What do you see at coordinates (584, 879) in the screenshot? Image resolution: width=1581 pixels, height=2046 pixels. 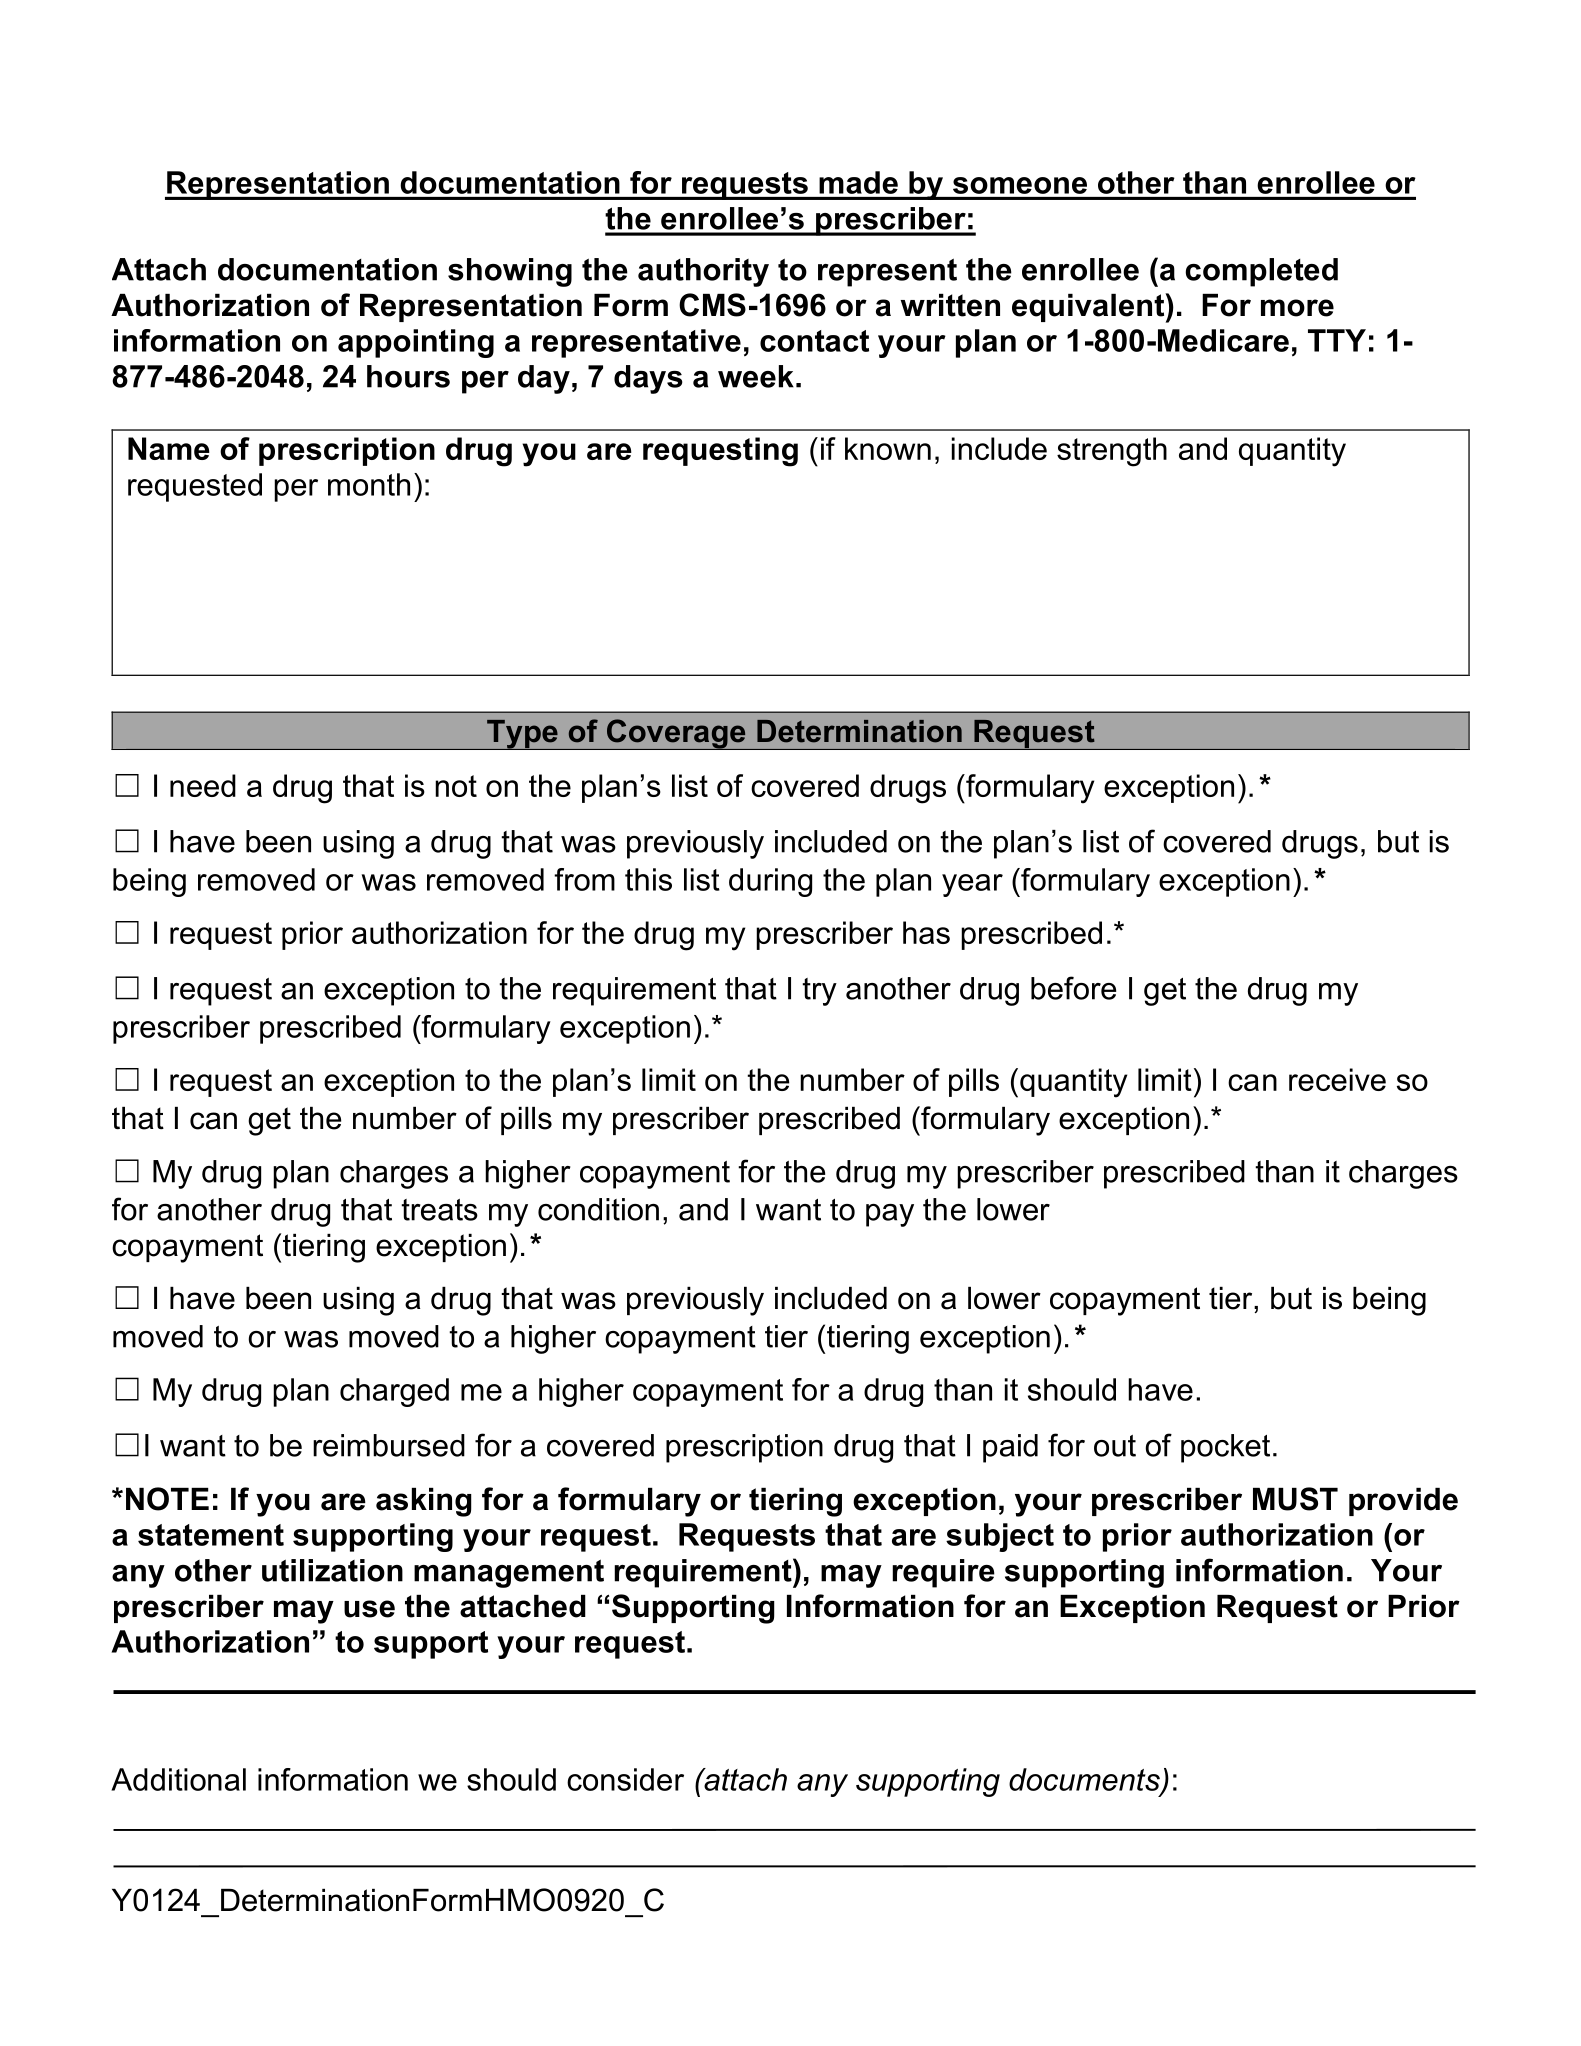 I see `from` at bounding box center [584, 879].
